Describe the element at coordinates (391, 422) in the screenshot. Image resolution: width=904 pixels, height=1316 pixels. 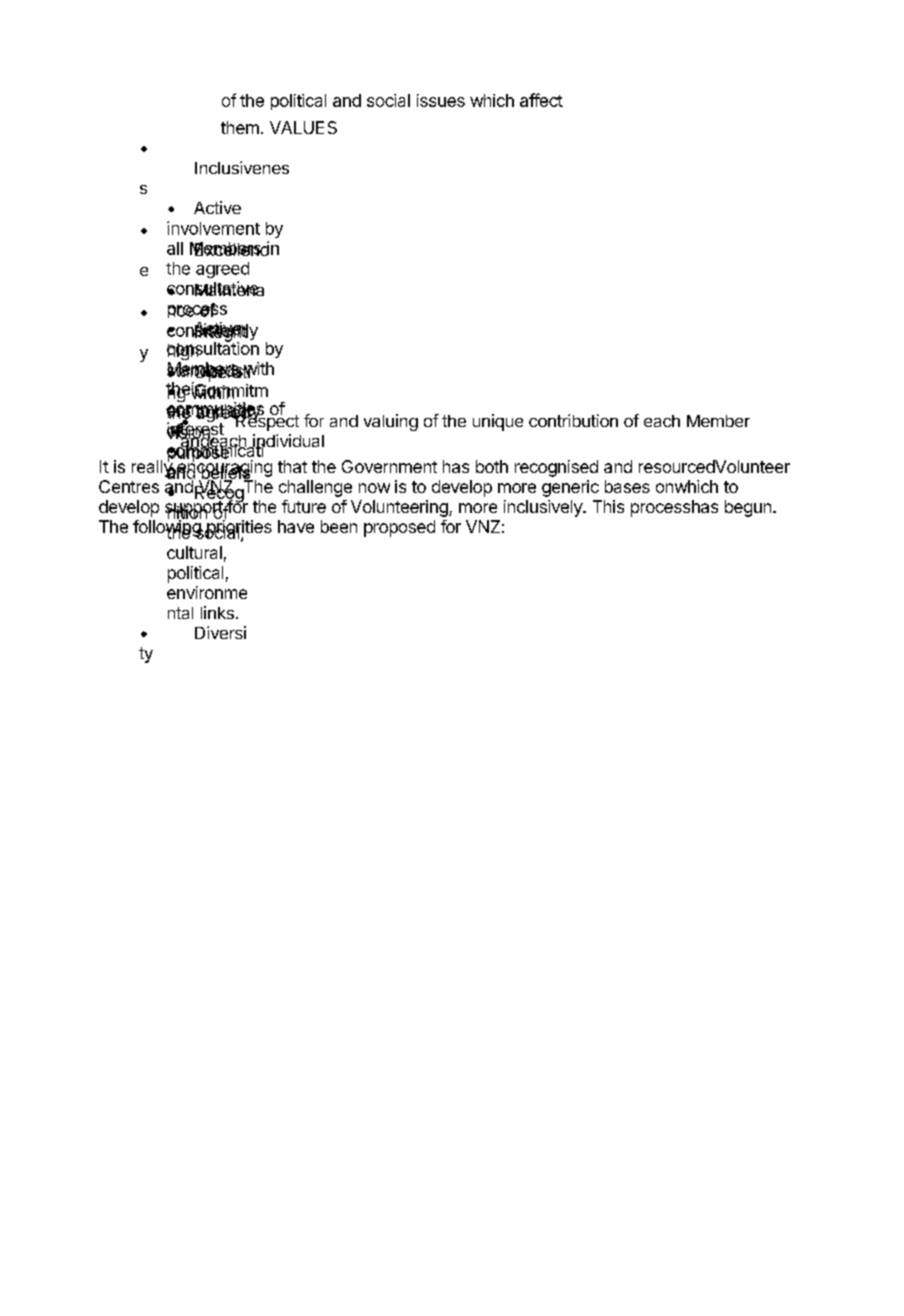
I see `valuing` at that location.
